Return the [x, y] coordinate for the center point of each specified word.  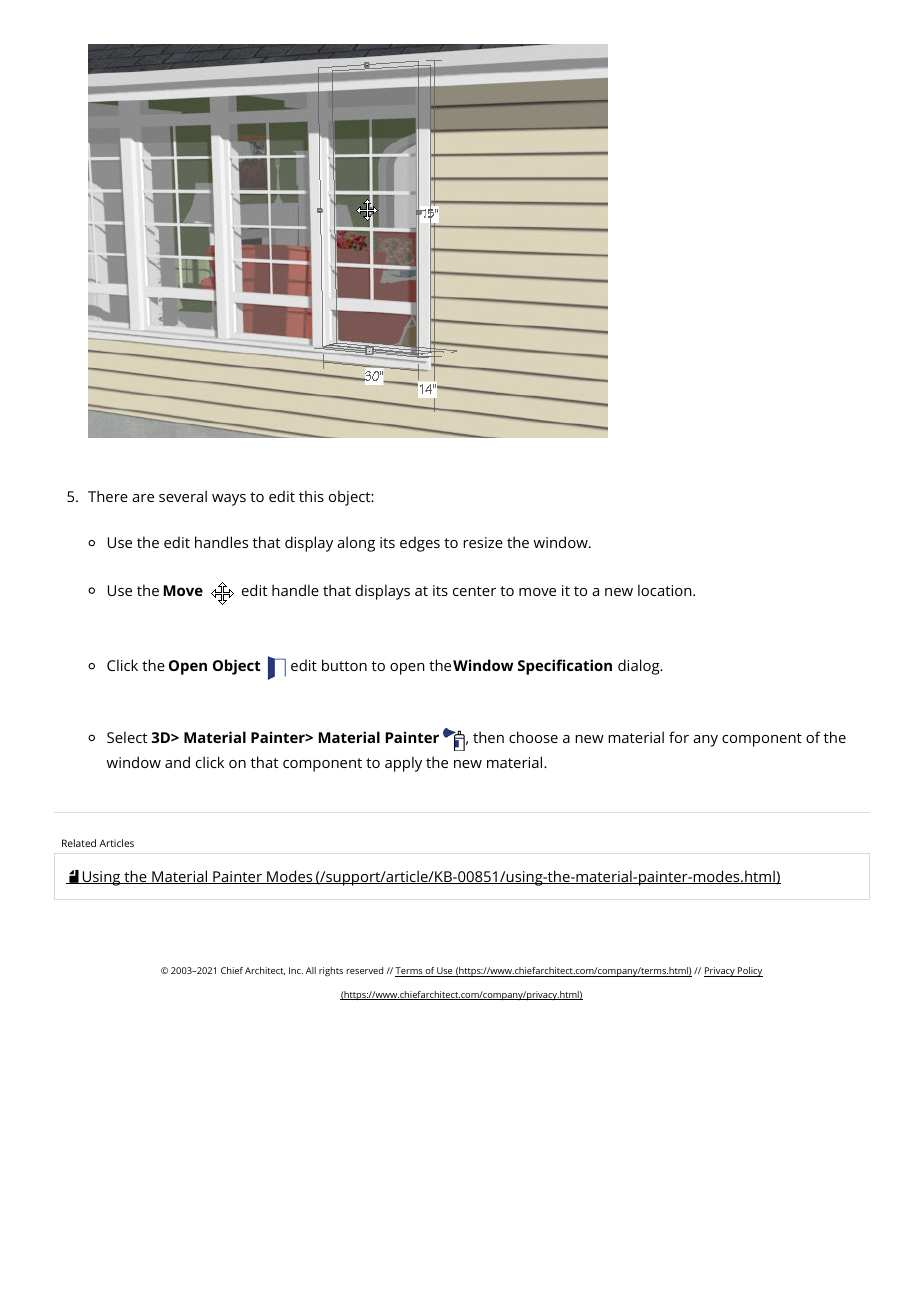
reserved [365, 970]
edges [420, 544]
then [488, 737]
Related [79, 843]
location [666, 590]
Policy [749, 972]
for [679, 737]
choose [533, 737]
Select [127, 737]
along [356, 544]
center [474, 591]
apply [403, 764]
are [143, 498]
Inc [296, 970]
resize [483, 542]
